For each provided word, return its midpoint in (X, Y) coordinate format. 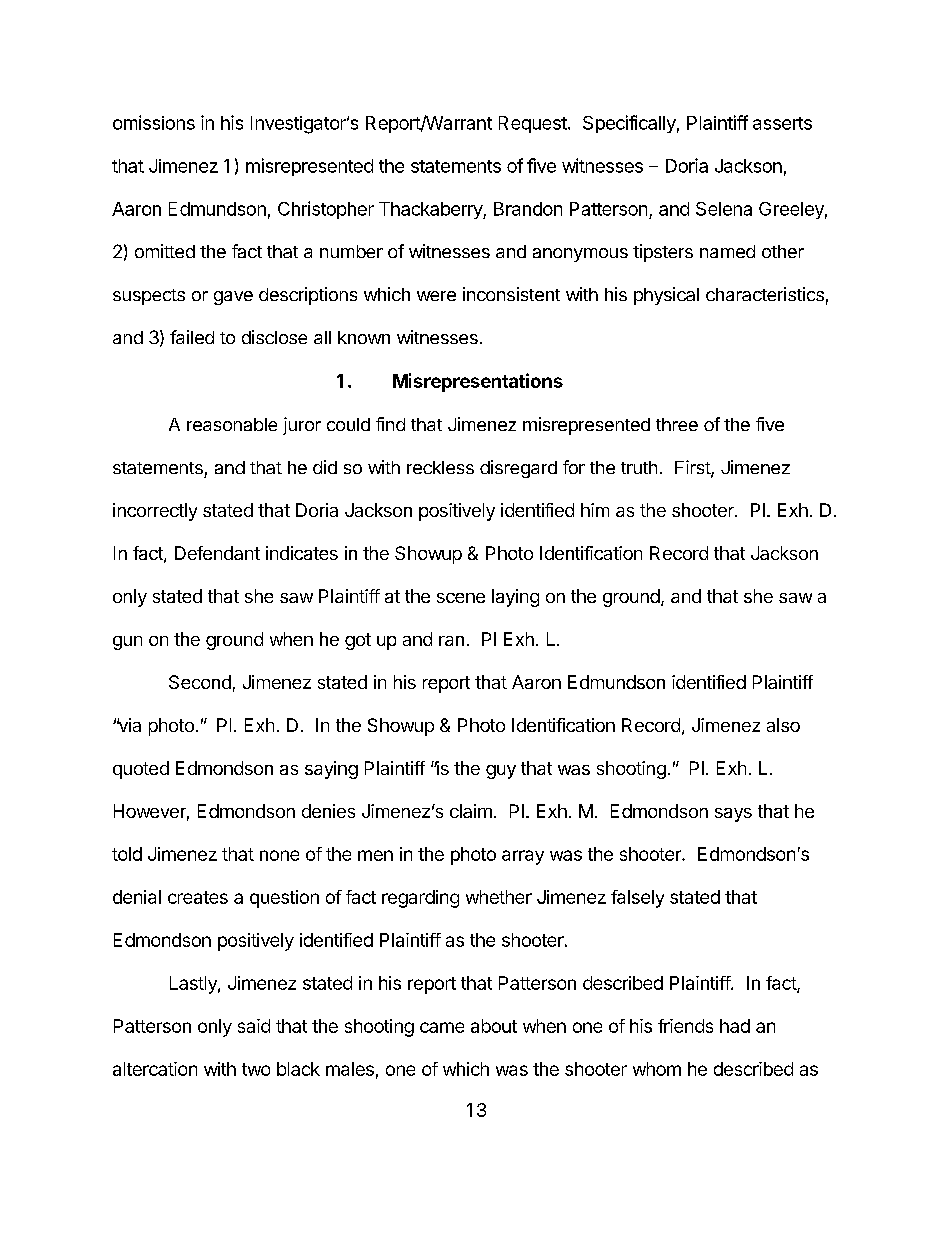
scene (461, 598)
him (595, 510)
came (442, 1027)
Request (533, 124)
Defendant (217, 553)
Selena (724, 209)
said (254, 1026)
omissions (154, 122)
